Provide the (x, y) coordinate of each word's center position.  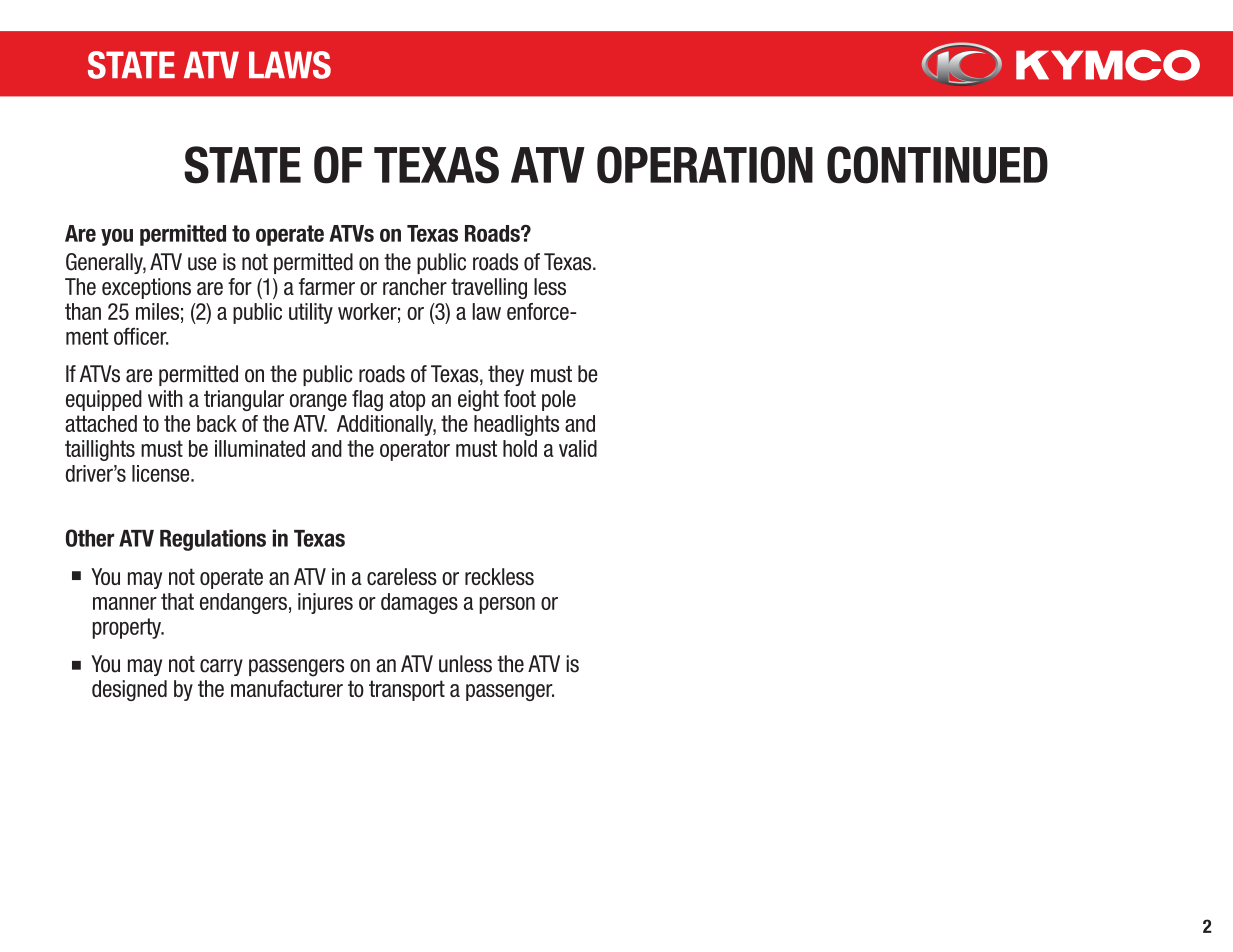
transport (407, 690)
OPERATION (705, 165)
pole (559, 400)
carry (221, 667)
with (165, 398)
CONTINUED (937, 165)
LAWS (290, 65)
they (506, 375)
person (507, 605)
